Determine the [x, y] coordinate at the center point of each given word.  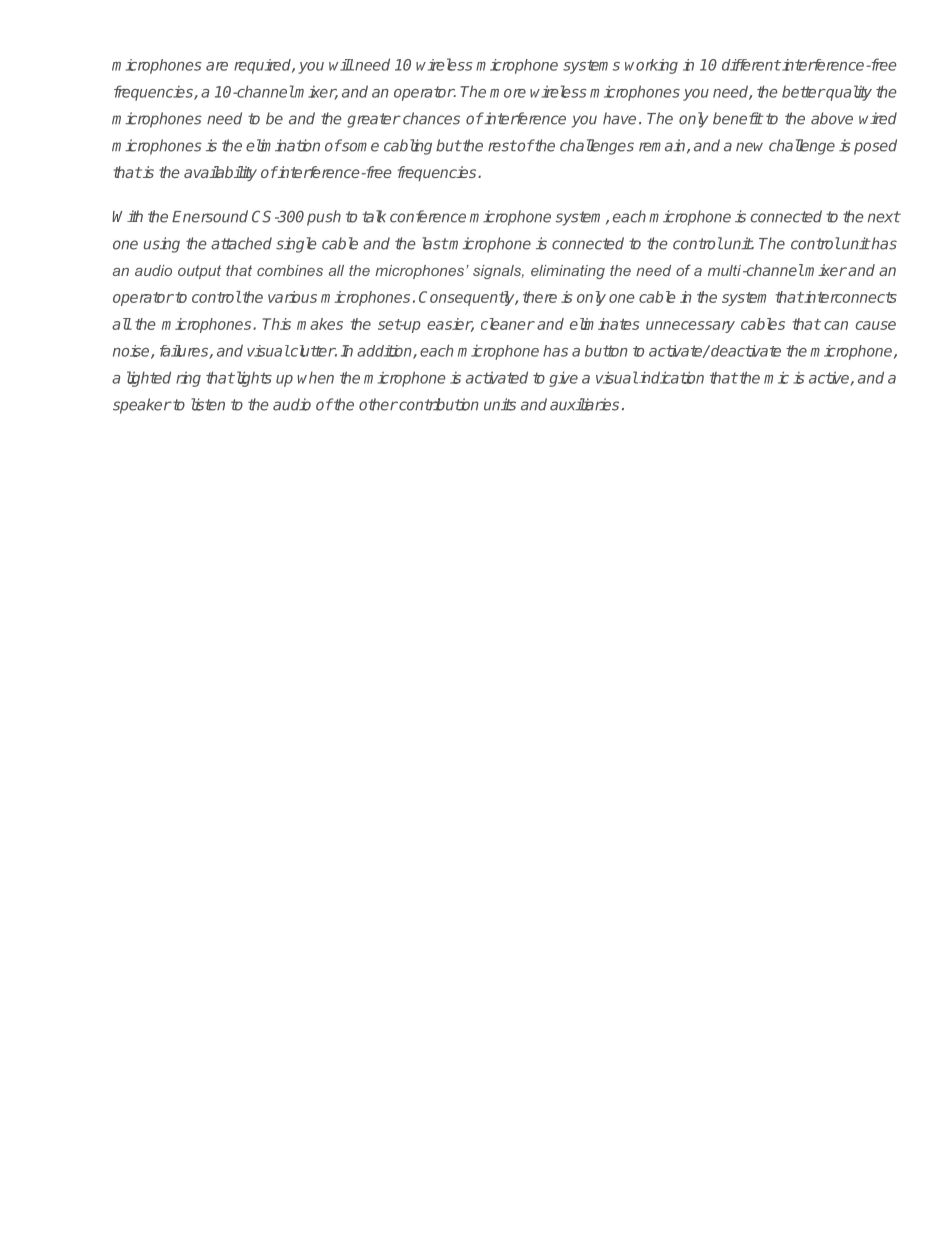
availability [220, 173]
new [749, 147]
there [540, 297]
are [217, 66]
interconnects [850, 297]
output [199, 272]
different [751, 65]
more [508, 93]
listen [208, 404]
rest [502, 146]
